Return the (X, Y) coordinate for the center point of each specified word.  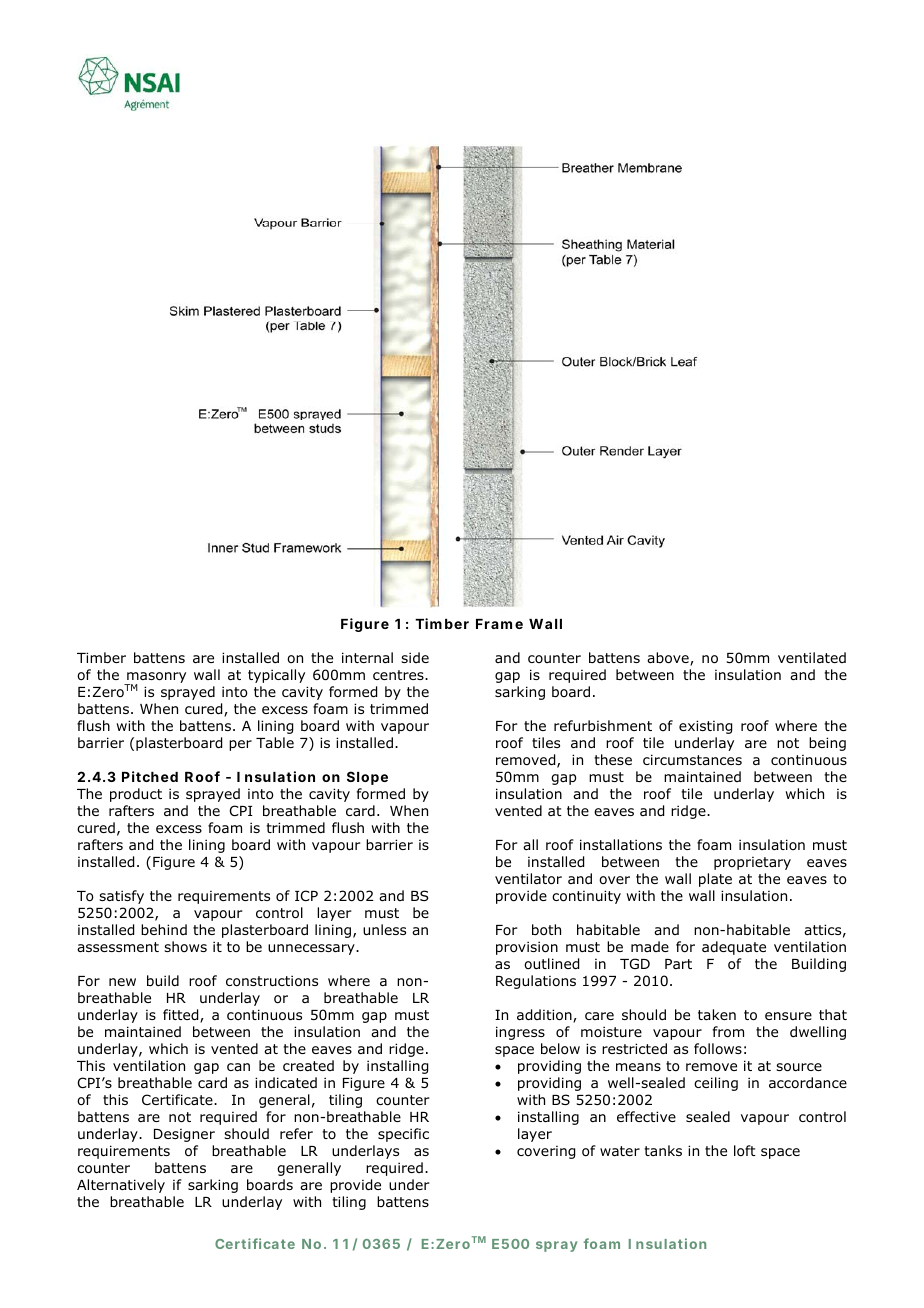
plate (715, 880)
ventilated (812, 657)
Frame (499, 624)
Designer (184, 1135)
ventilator (528, 879)
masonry (155, 679)
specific (403, 1135)
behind (164, 929)
